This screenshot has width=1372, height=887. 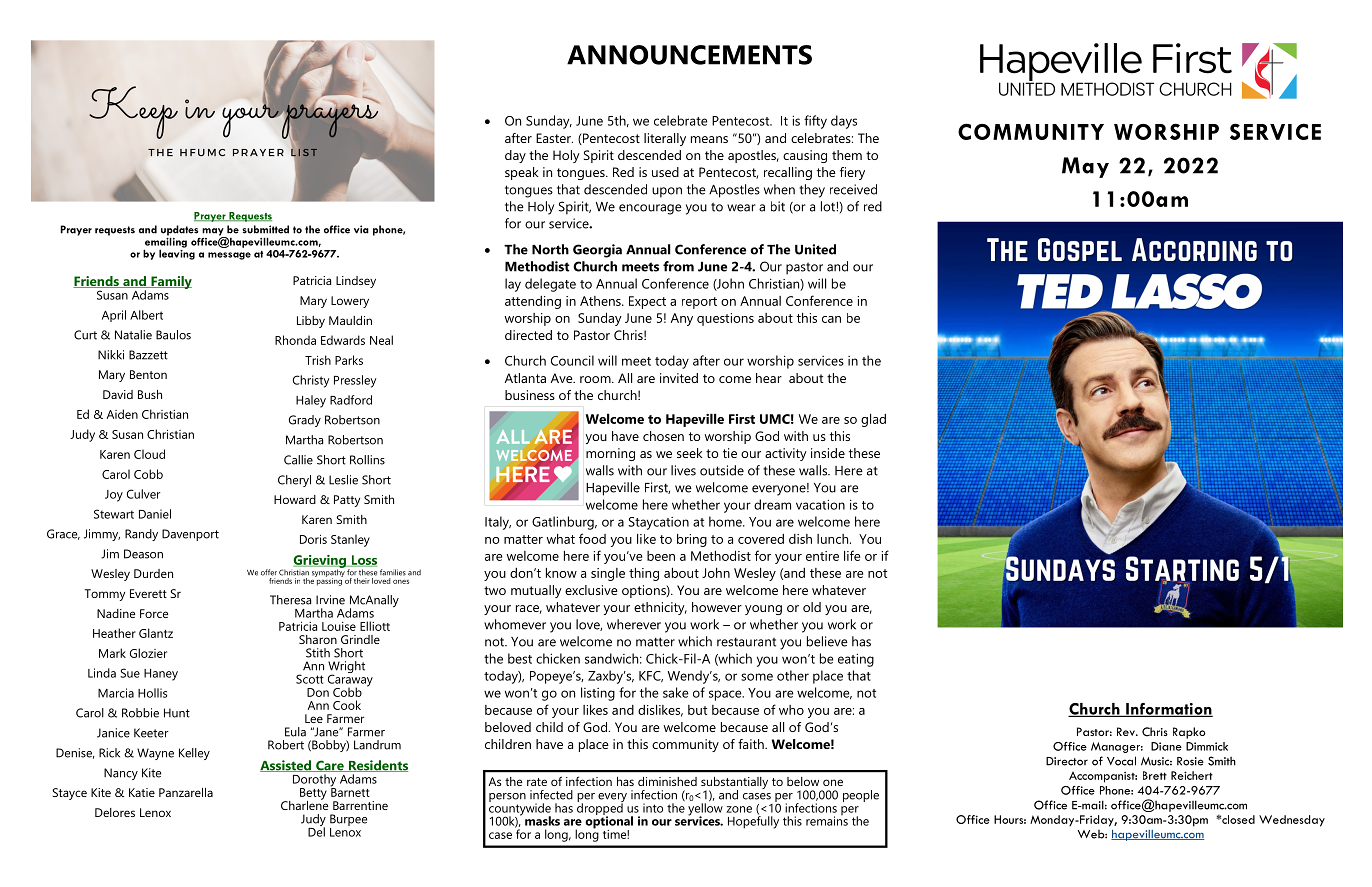 I want to click on message, so click(x=229, y=256).
